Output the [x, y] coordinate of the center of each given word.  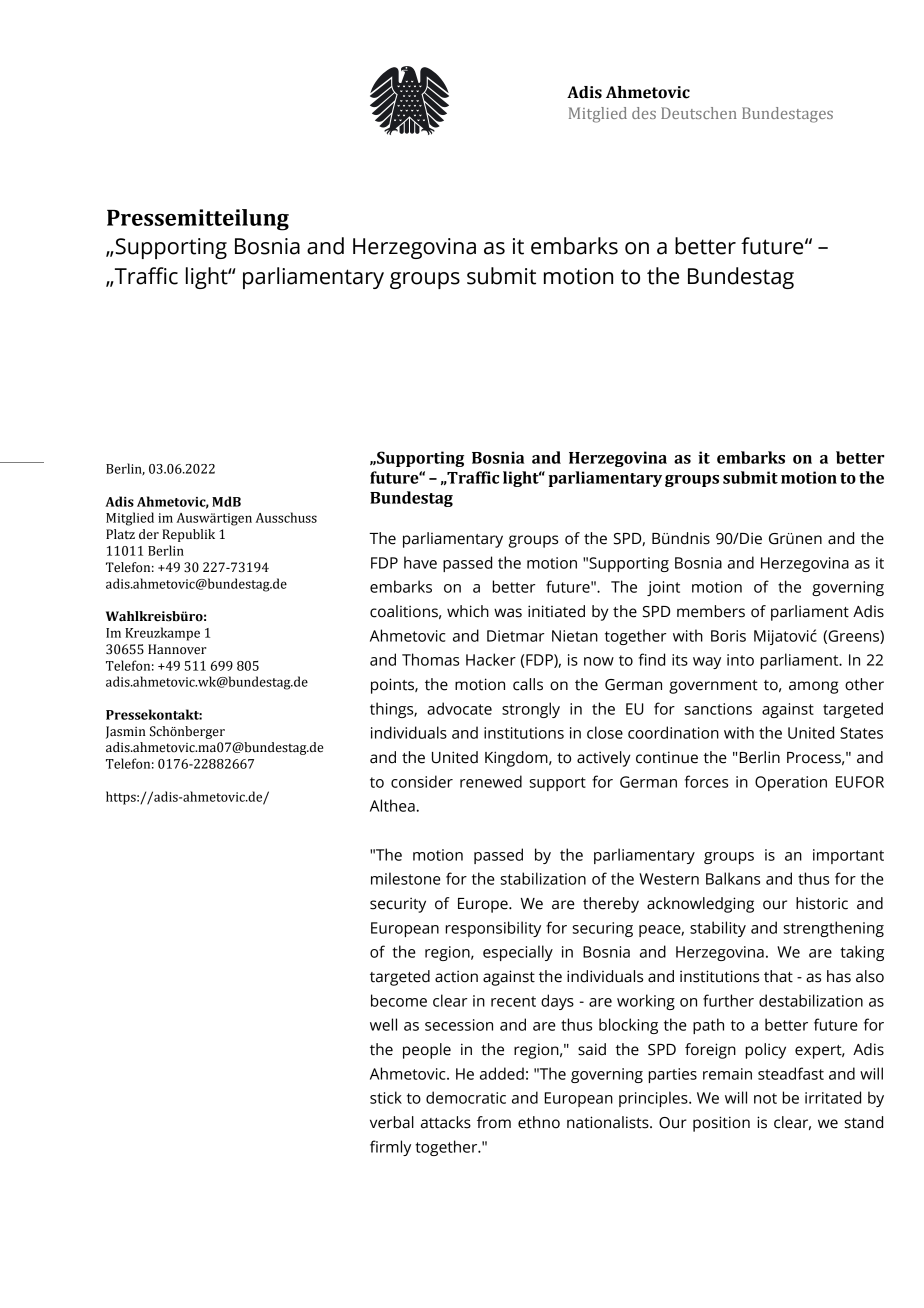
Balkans [733, 878]
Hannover [177, 649]
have [420, 562]
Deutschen [699, 113]
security [398, 905]
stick [386, 1097]
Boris [728, 636]
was [508, 613]
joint [663, 588]
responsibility [493, 929]
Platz [120, 534]
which [468, 611]
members [711, 611]
